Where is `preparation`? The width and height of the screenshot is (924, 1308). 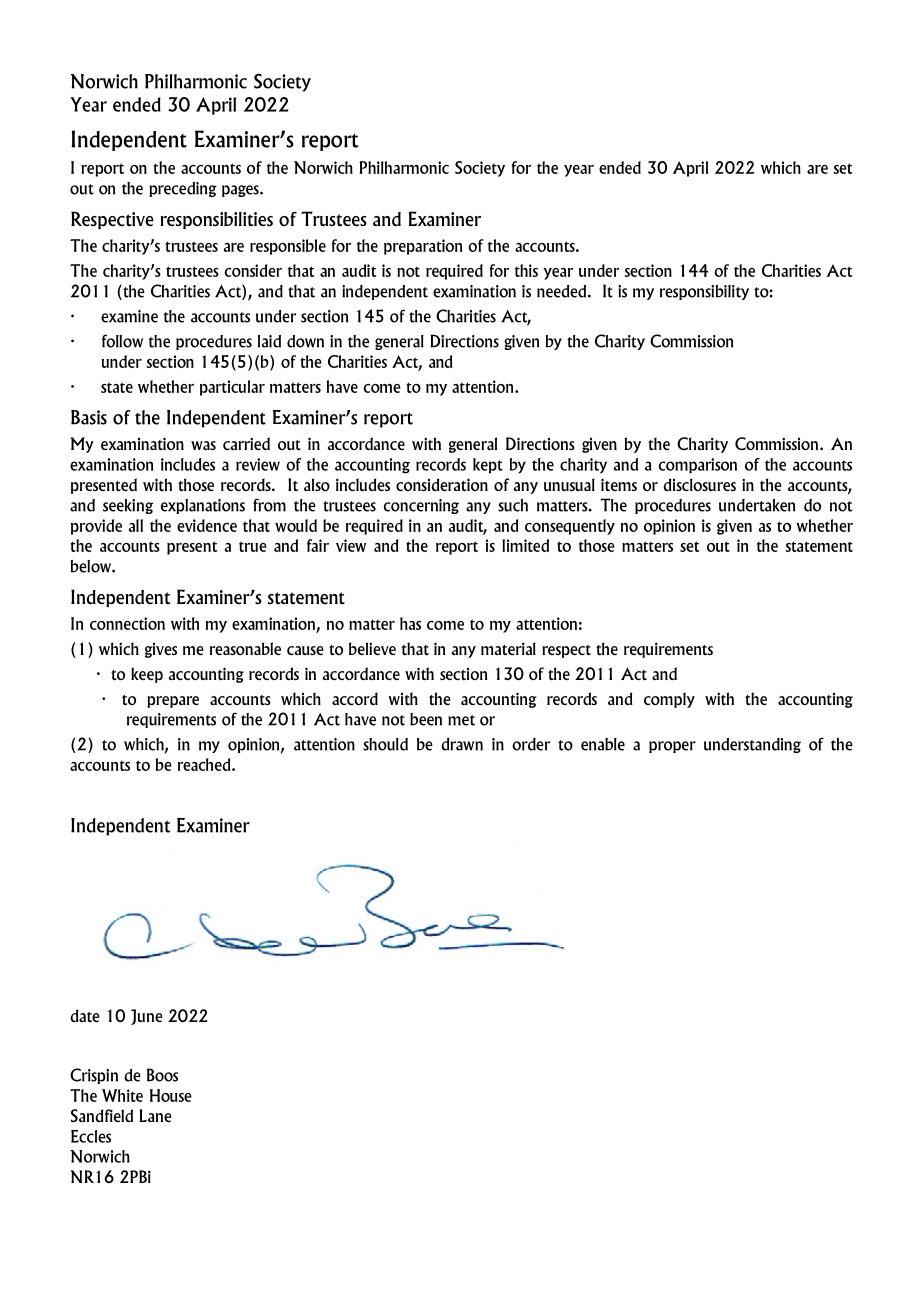 preparation is located at coordinates (423, 247).
